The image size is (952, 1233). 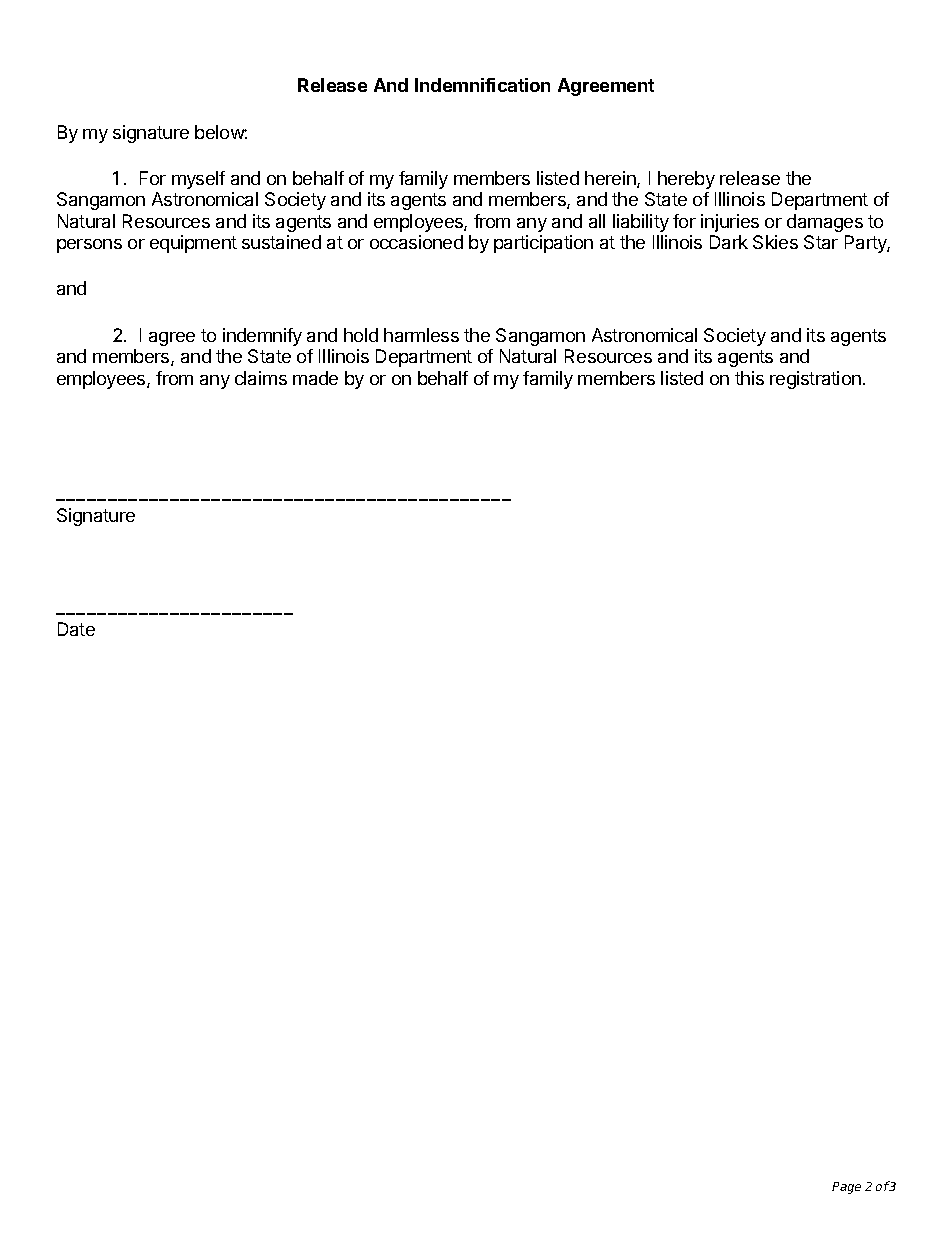 What do you see at coordinates (76, 629) in the screenshot?
I see `Date` at bounding box center [76, 629].
